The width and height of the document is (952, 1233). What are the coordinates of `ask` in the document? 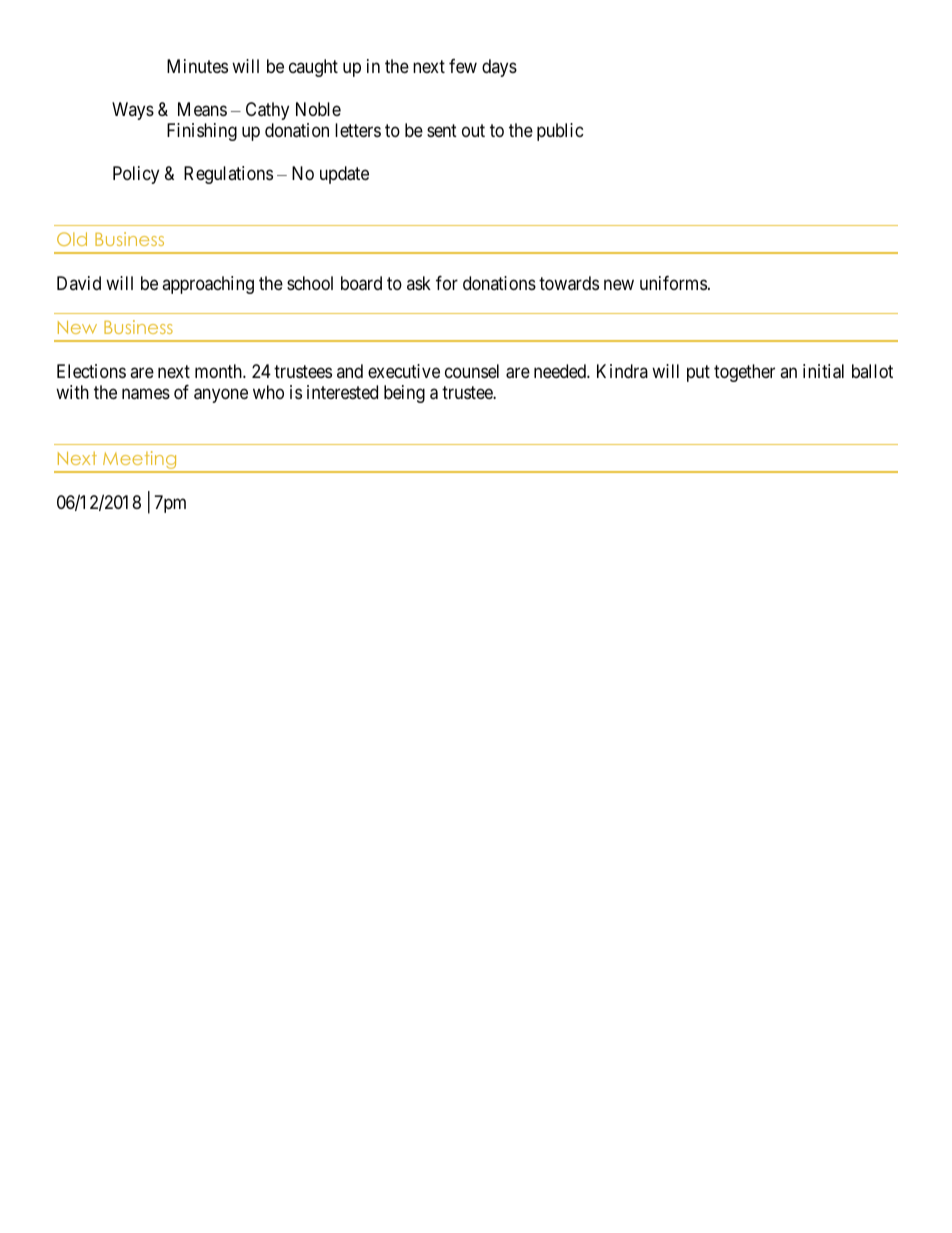 It's located at (419, 283).
